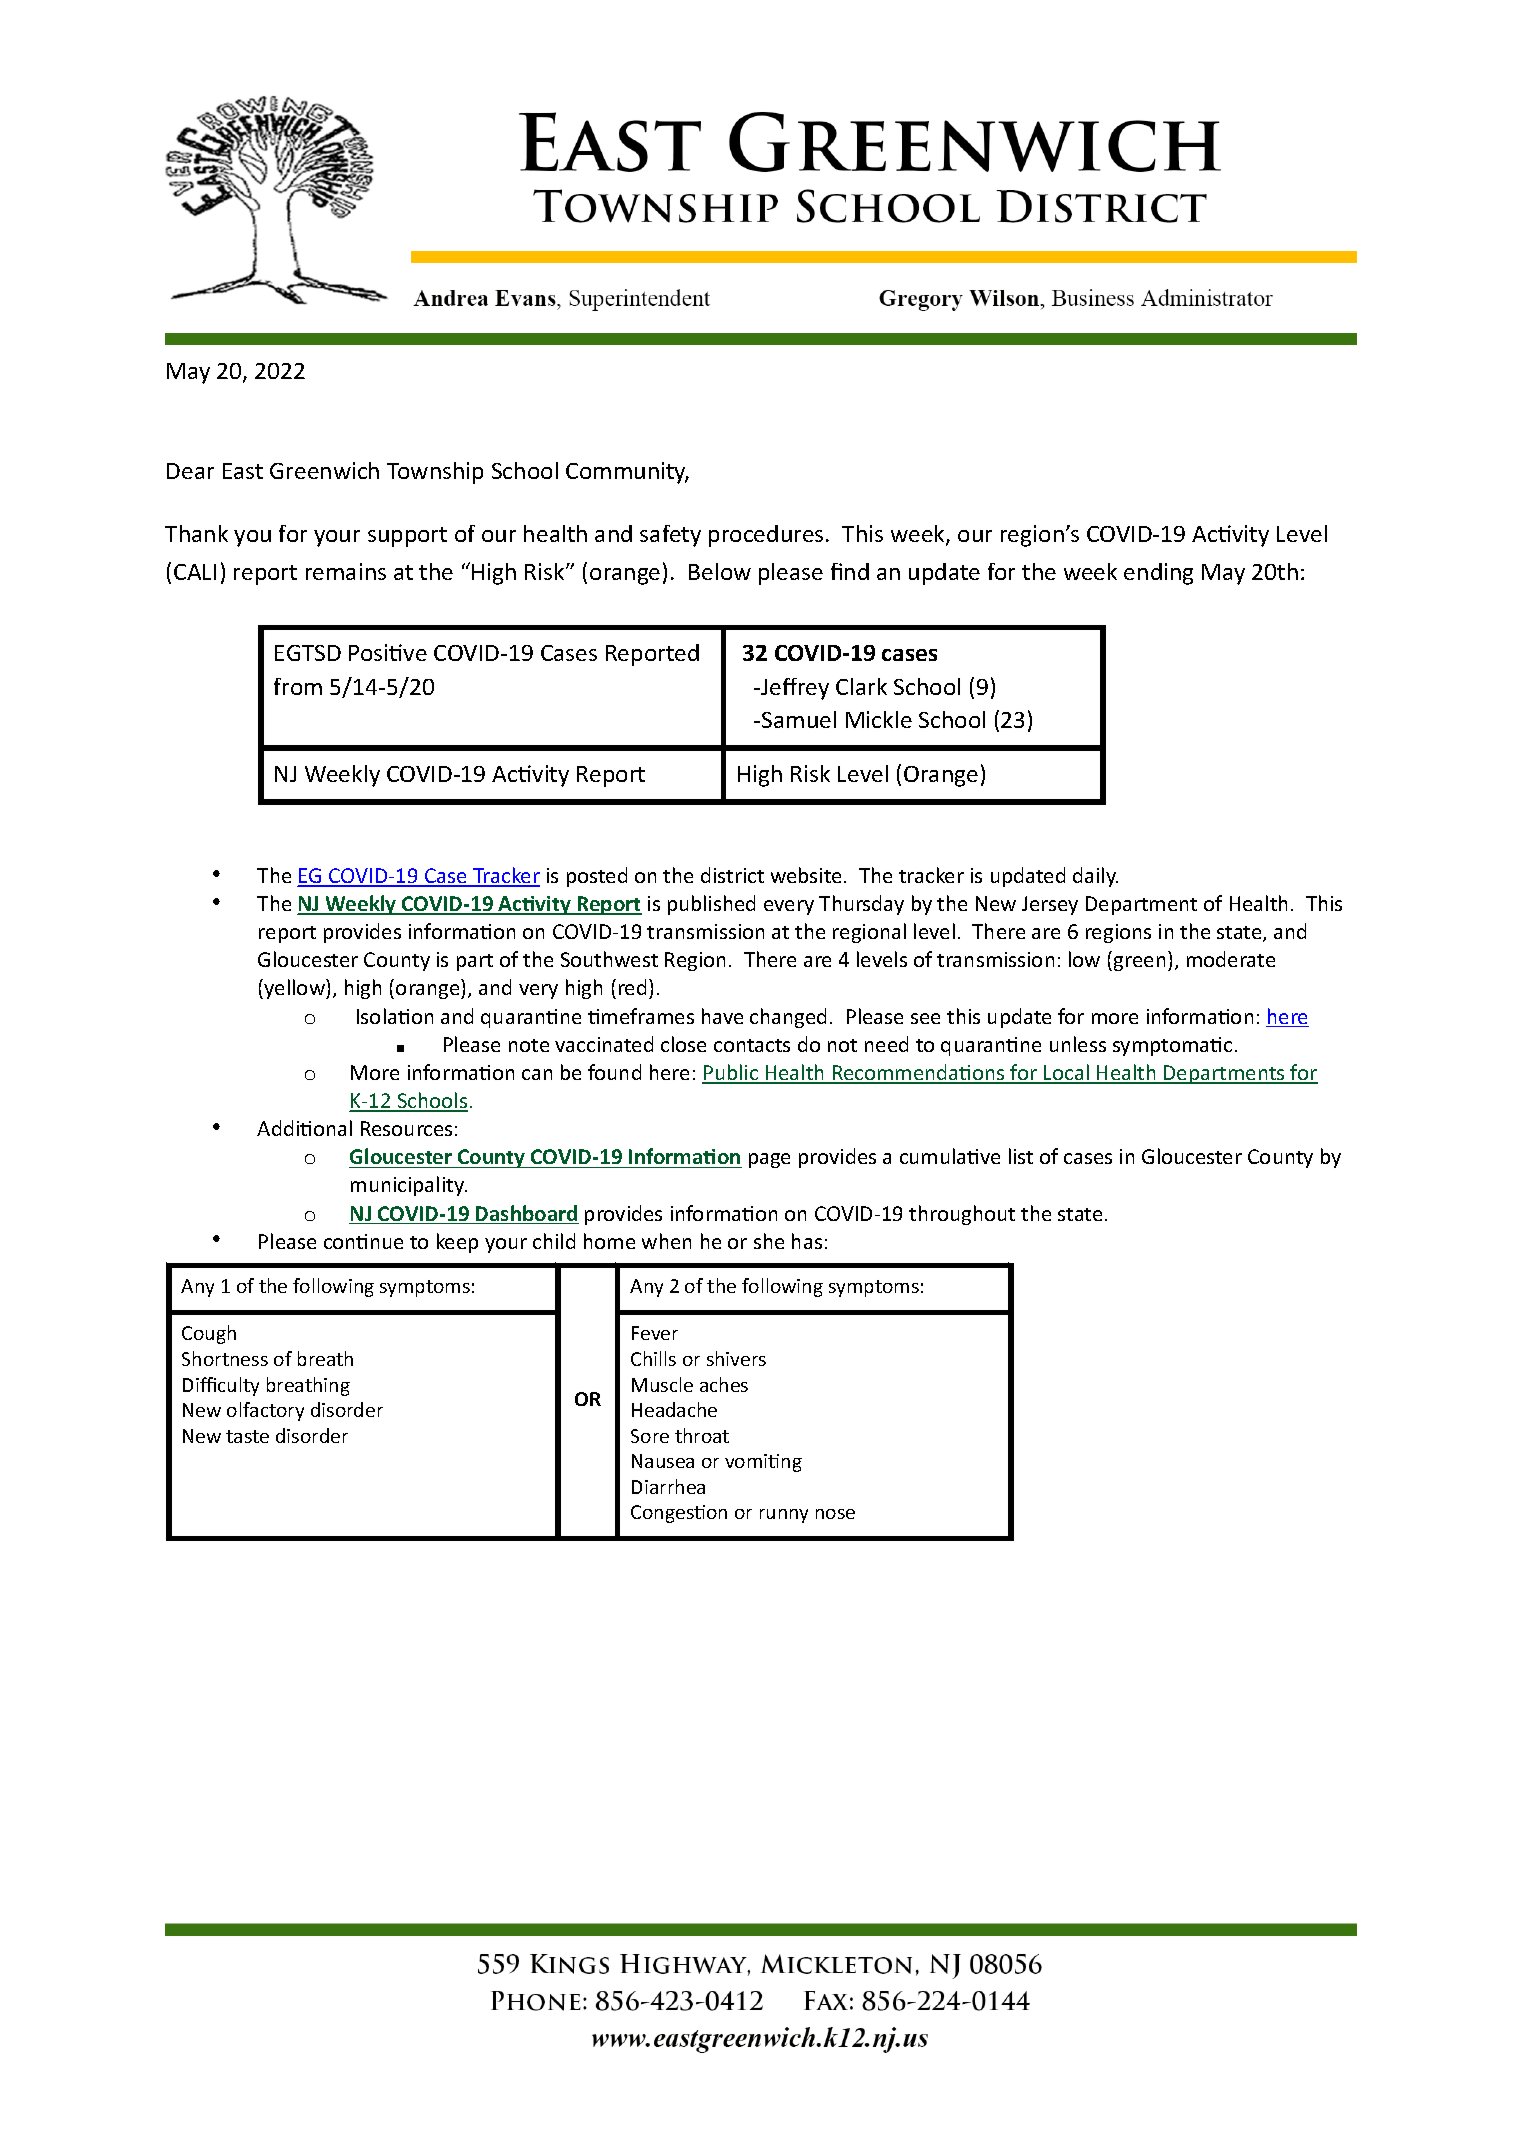 The image size is (1522, 2154). What do you see at coordinates (670, 536) in the document?
I see `safety` at bounding box center [670, 536].
